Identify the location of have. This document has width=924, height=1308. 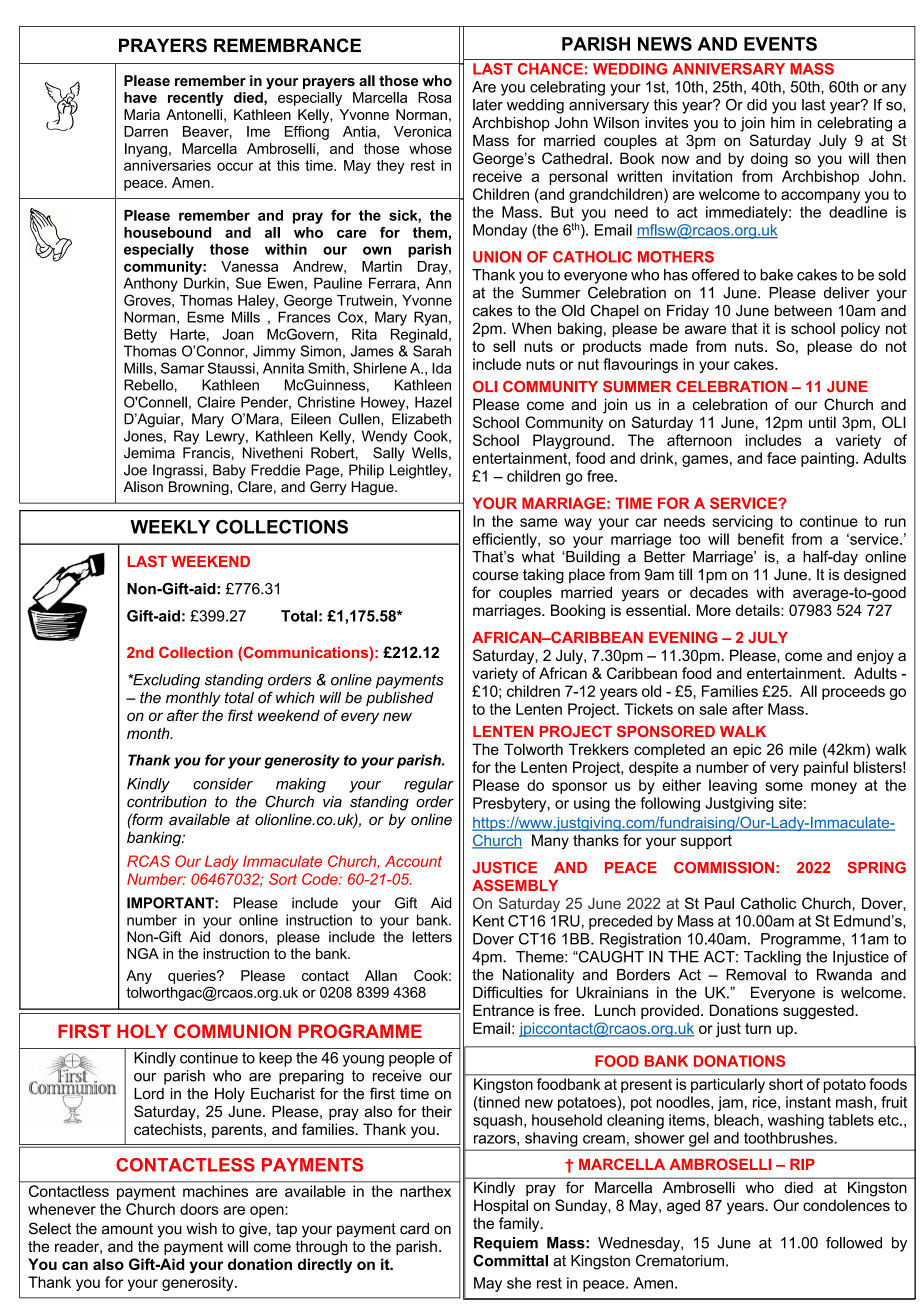
(140, 97).
